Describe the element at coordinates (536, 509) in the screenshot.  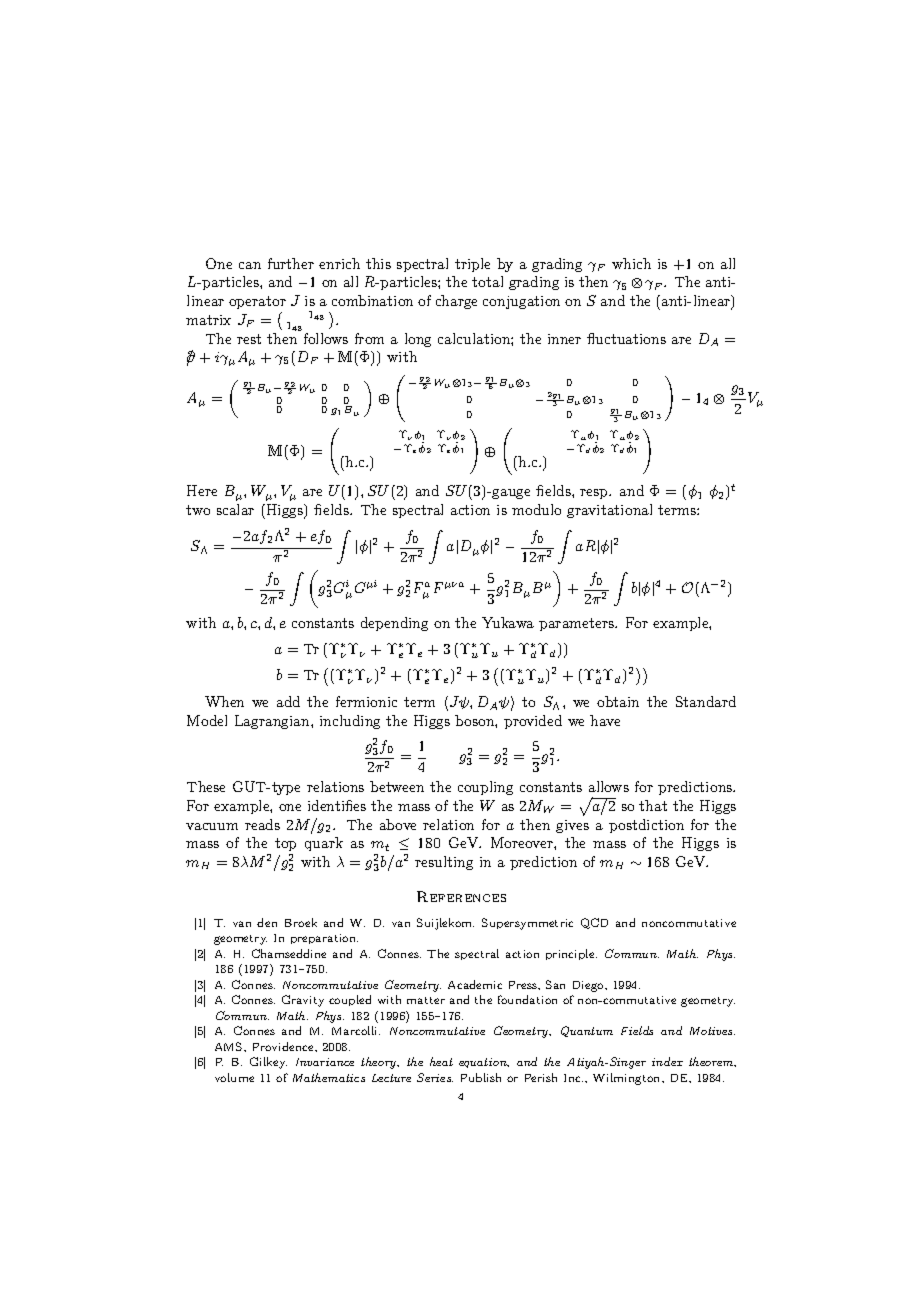
I see `modulo` at that location.
